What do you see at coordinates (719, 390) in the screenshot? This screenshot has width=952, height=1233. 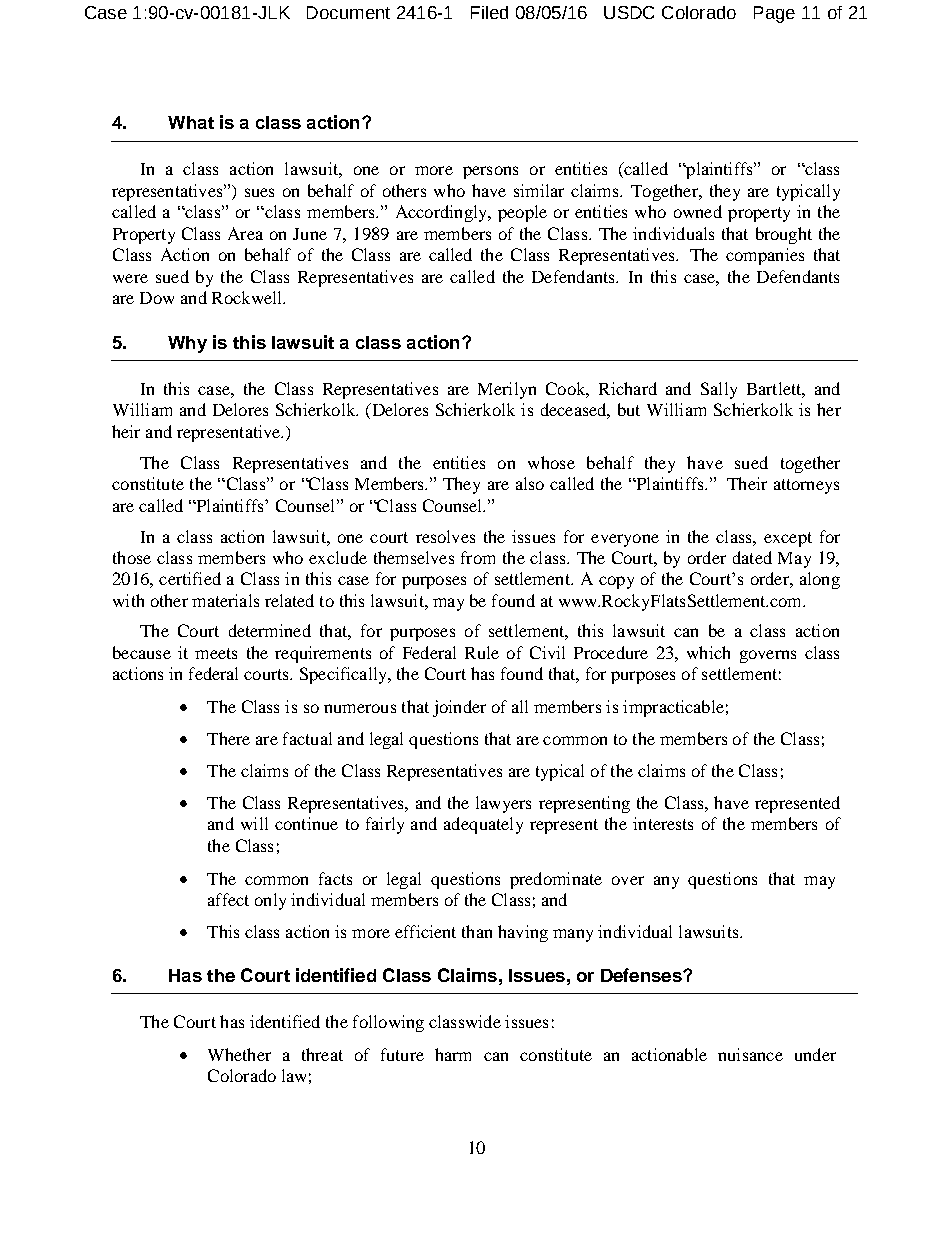 I see `Sally` at bounding box center [719, 390].
